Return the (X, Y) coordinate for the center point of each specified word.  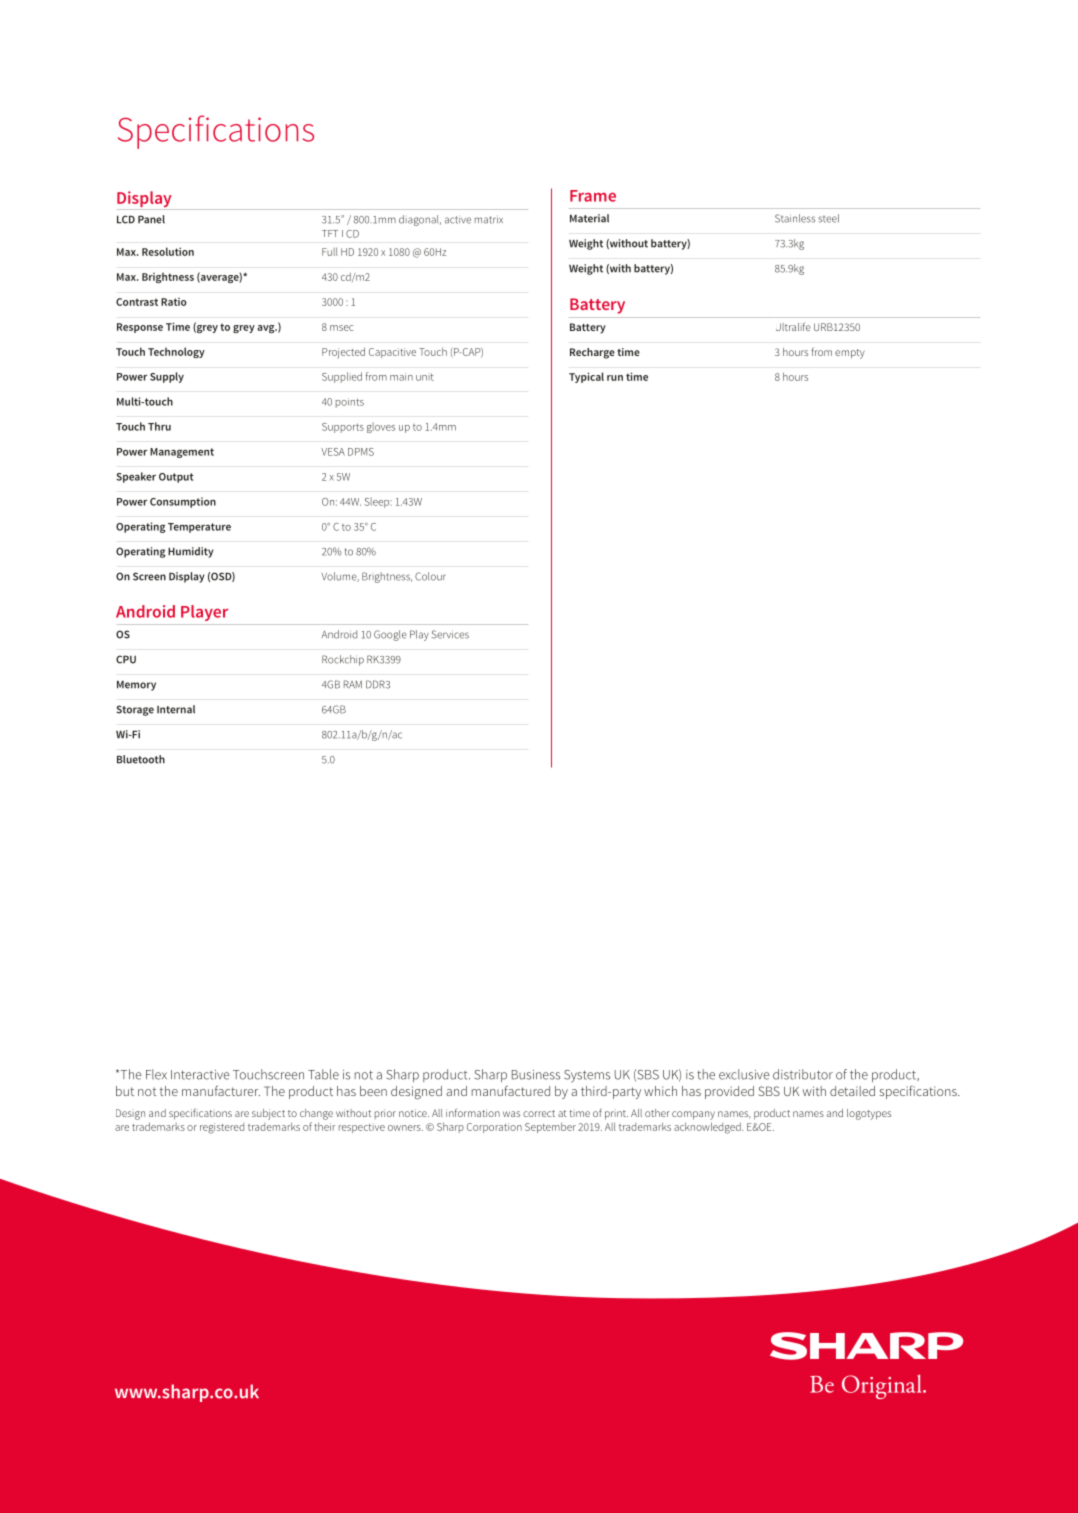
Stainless (795, 218)
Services (450, 634)
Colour (430, 576)
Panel (151, 219)
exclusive (744, 1074)
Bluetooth (141, 759)
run (615, 378)
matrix (489, 220)
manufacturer (221, 1090)
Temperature (199, 528)
